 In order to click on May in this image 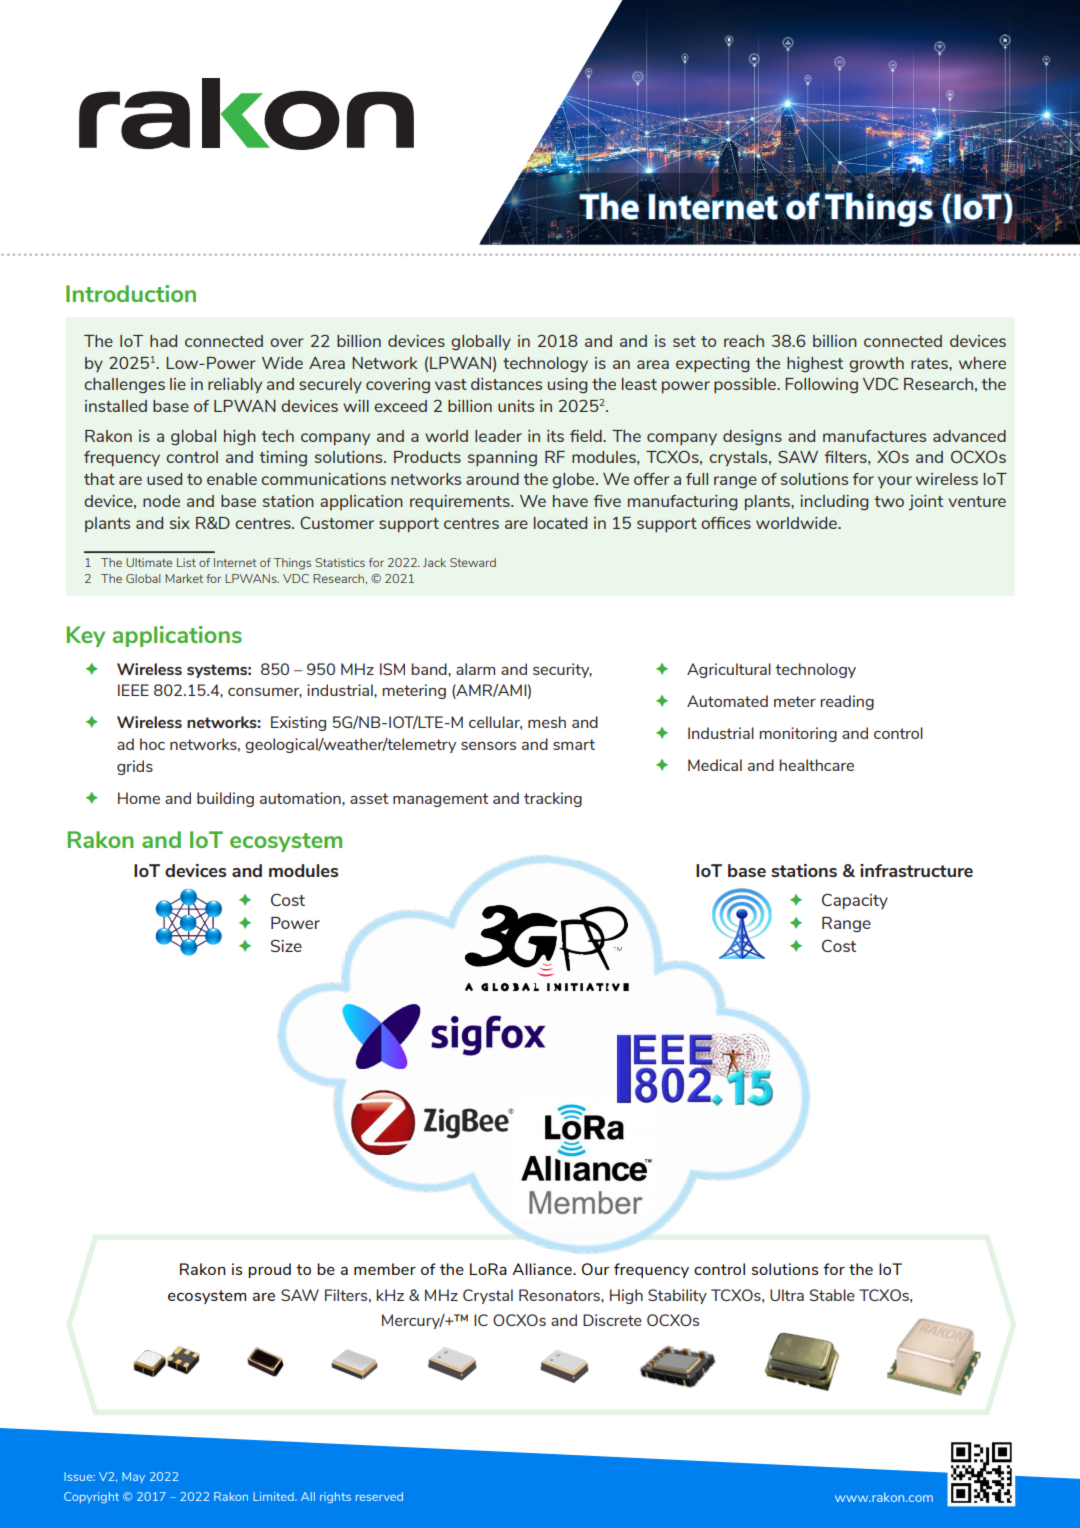, I will do `click(133, 1477)`.
